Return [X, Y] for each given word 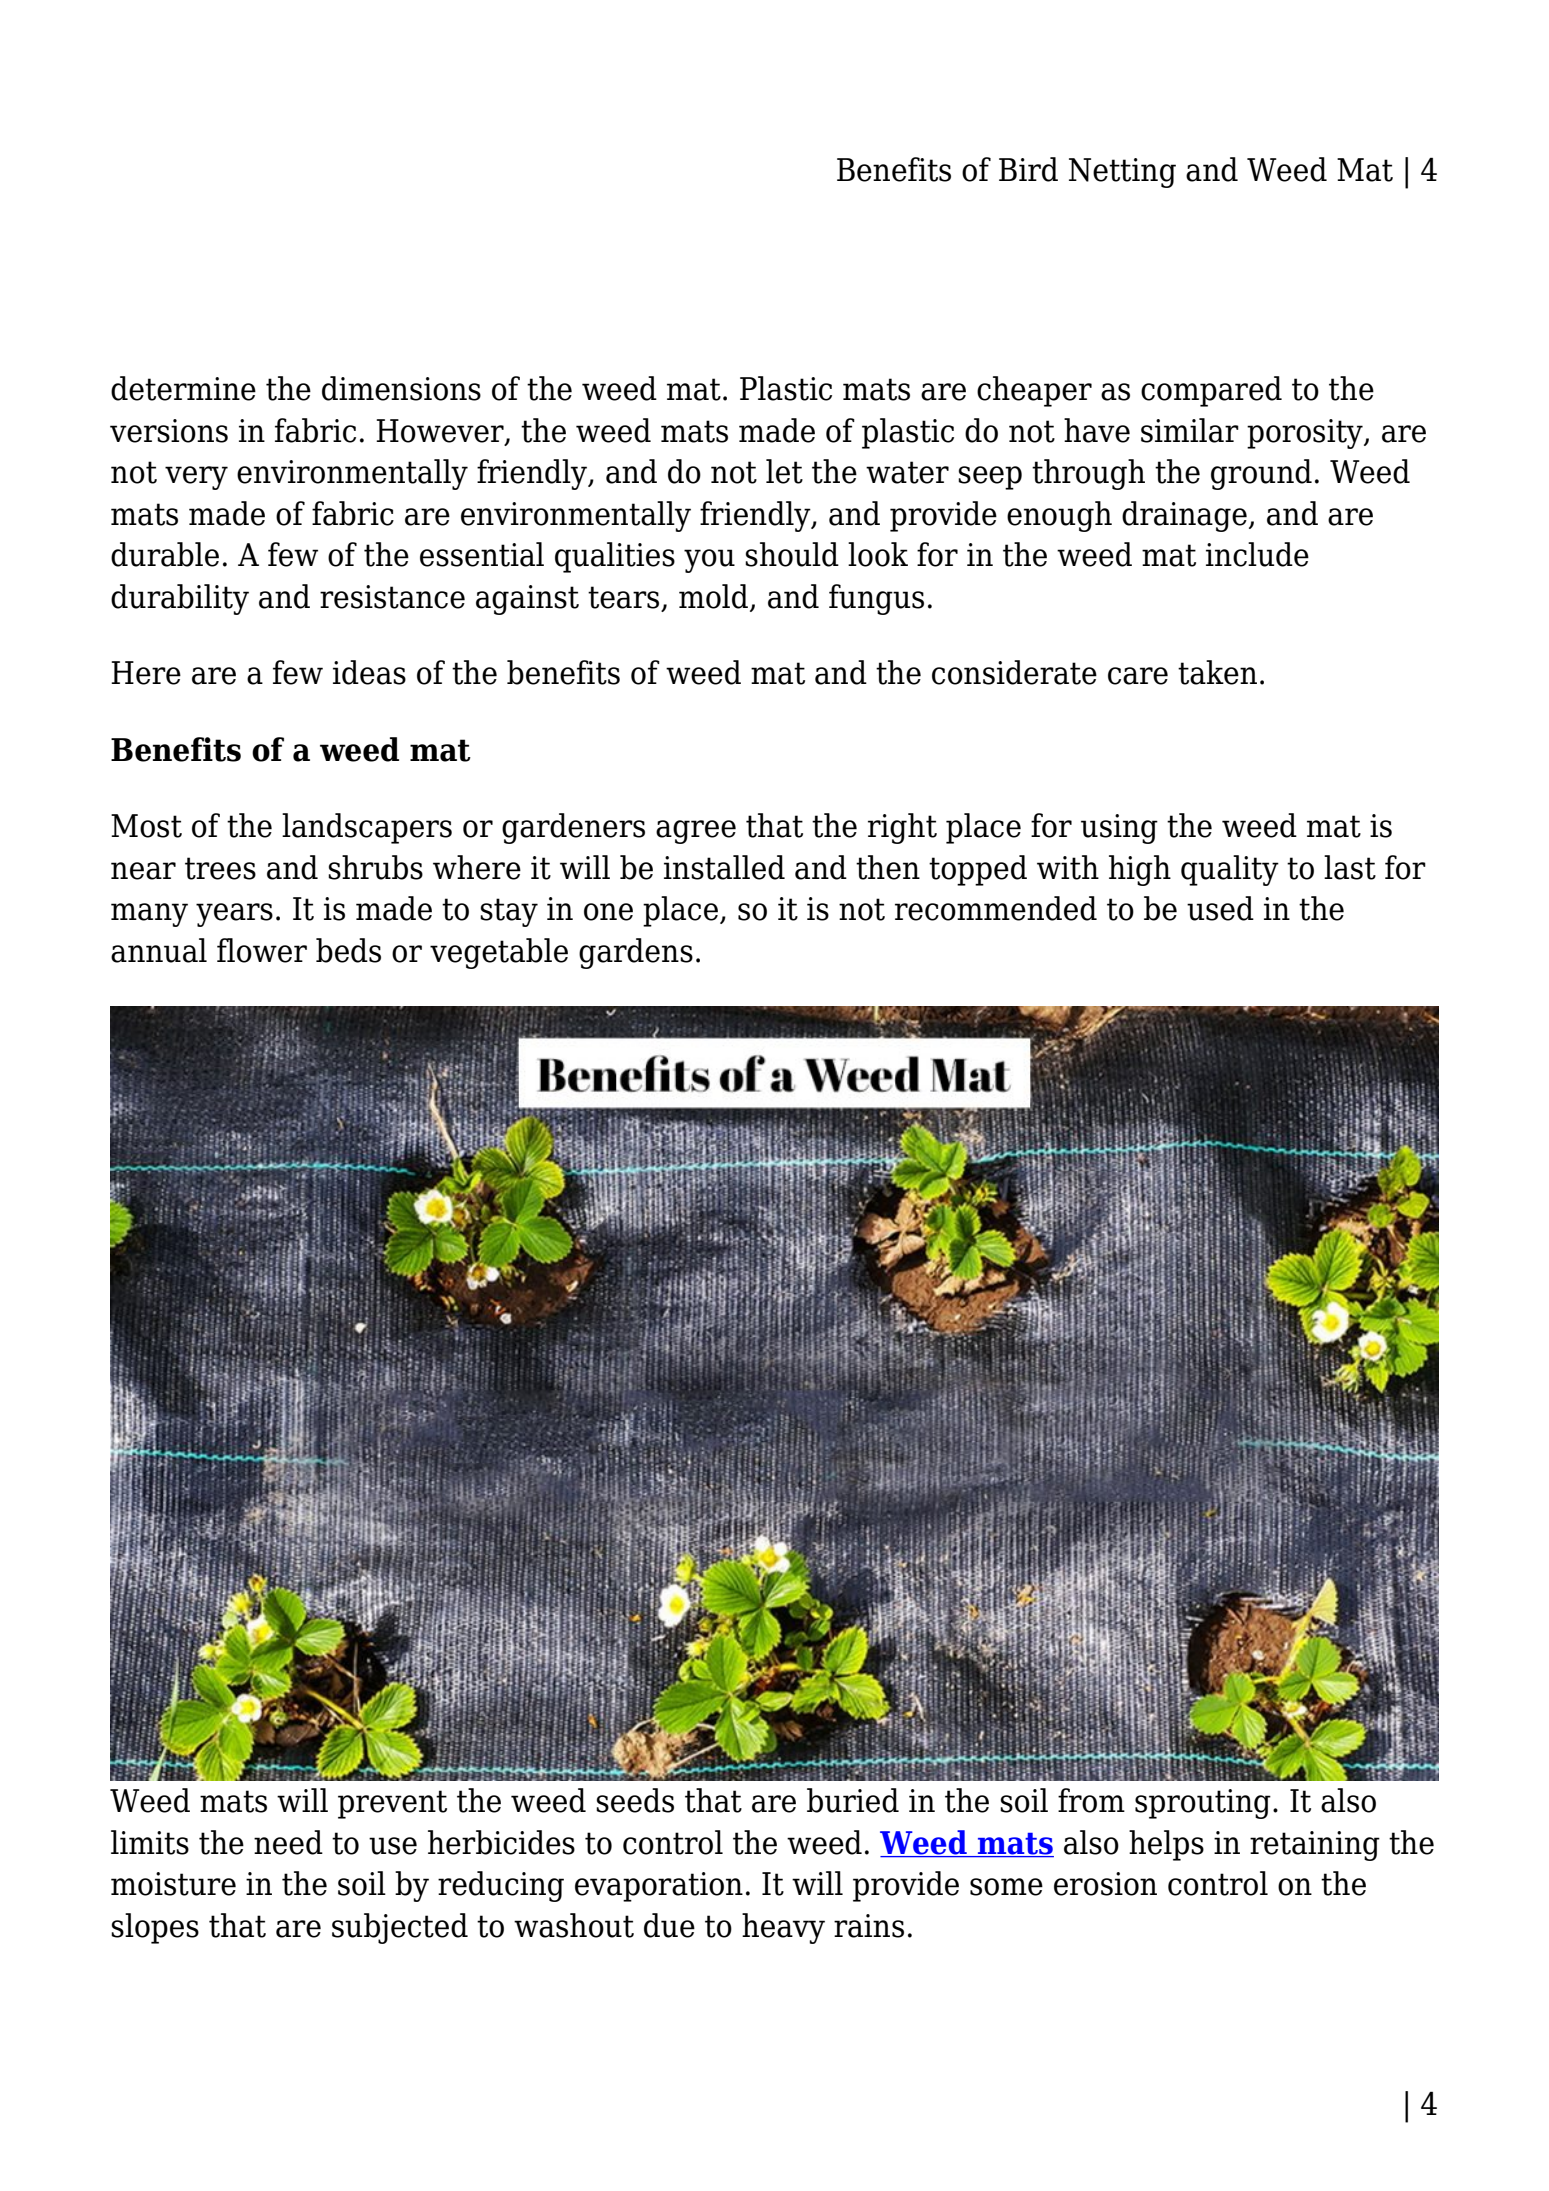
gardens [636, 953]
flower [262, 950]
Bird [1028, 169]
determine [183, 388]
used [1220, 908]
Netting [1122, 173]
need [288, 1842]
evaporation [659, 1887]
